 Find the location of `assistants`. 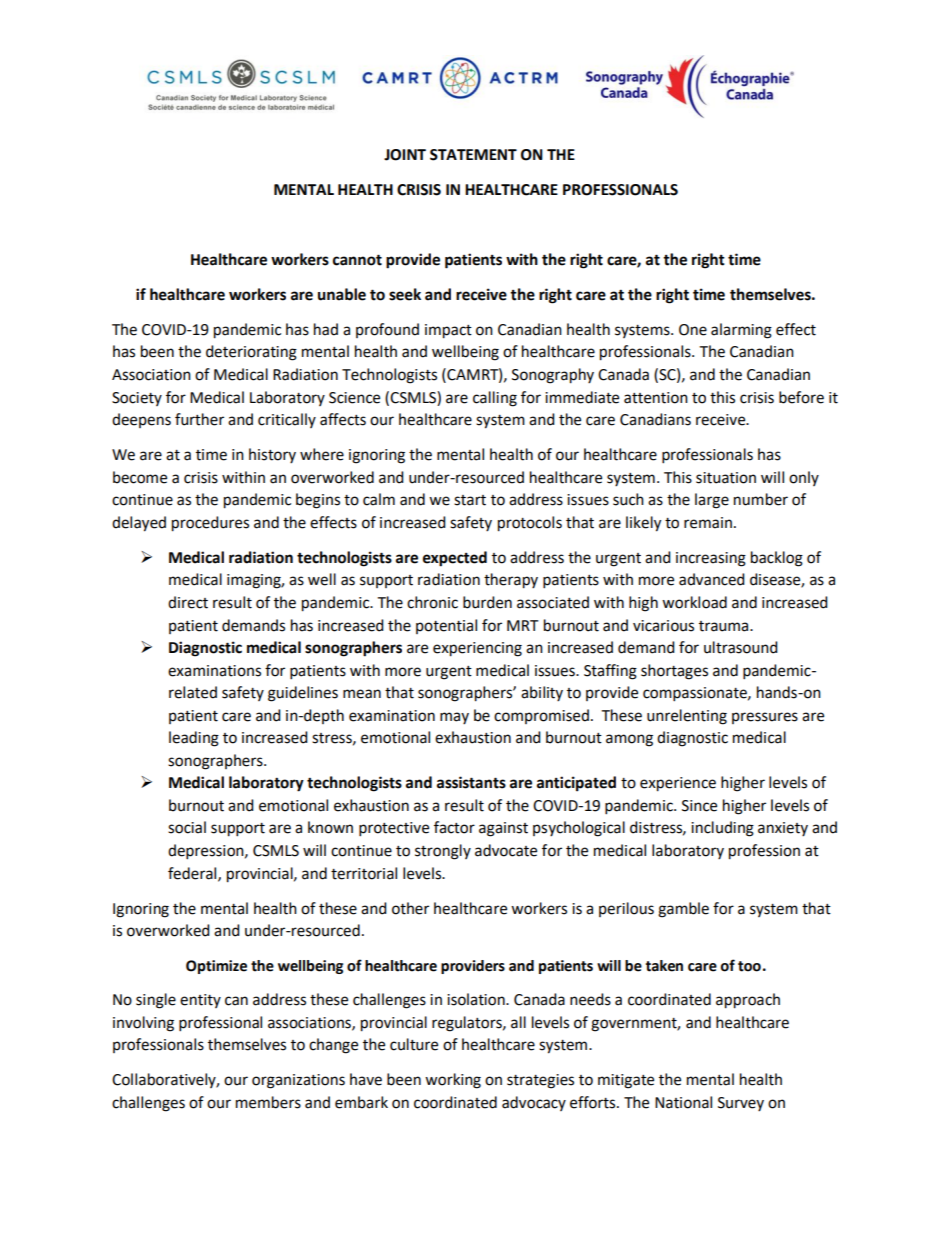

assistants is located at coordinates (471, 782).
